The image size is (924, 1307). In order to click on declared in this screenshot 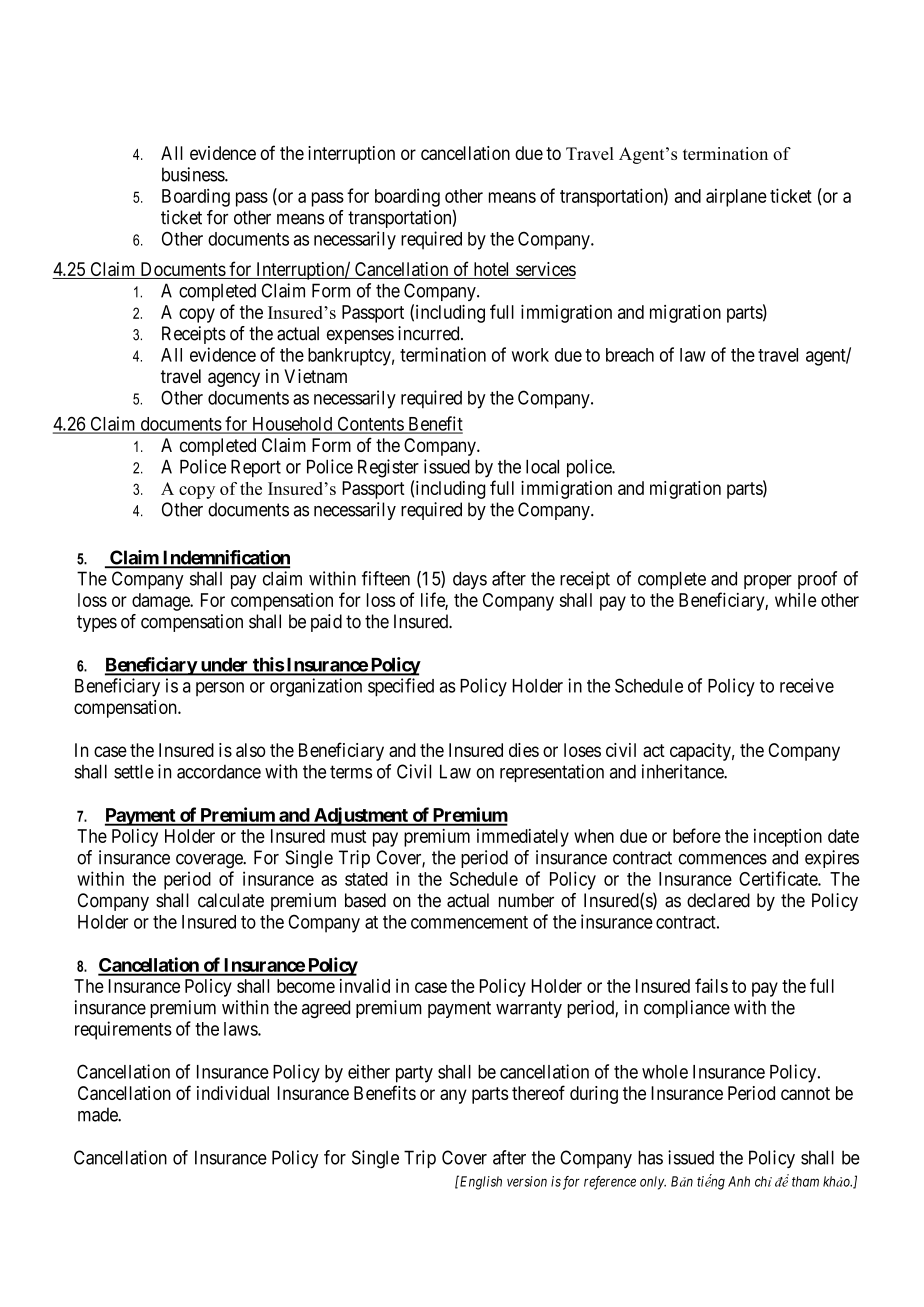, I will do `click(718, 900)`.
